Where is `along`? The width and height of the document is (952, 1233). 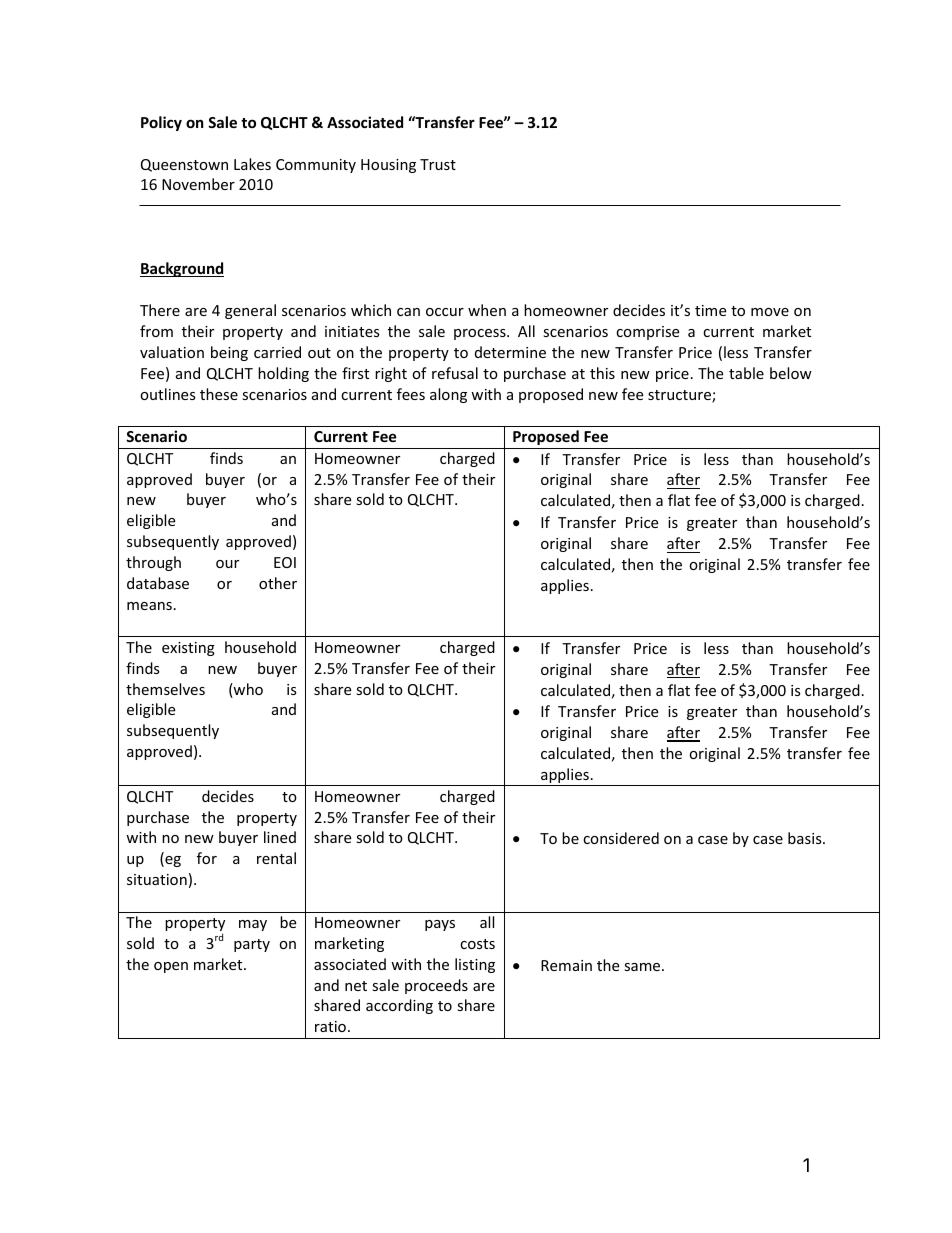 along is located at coordinates (448, 395).
